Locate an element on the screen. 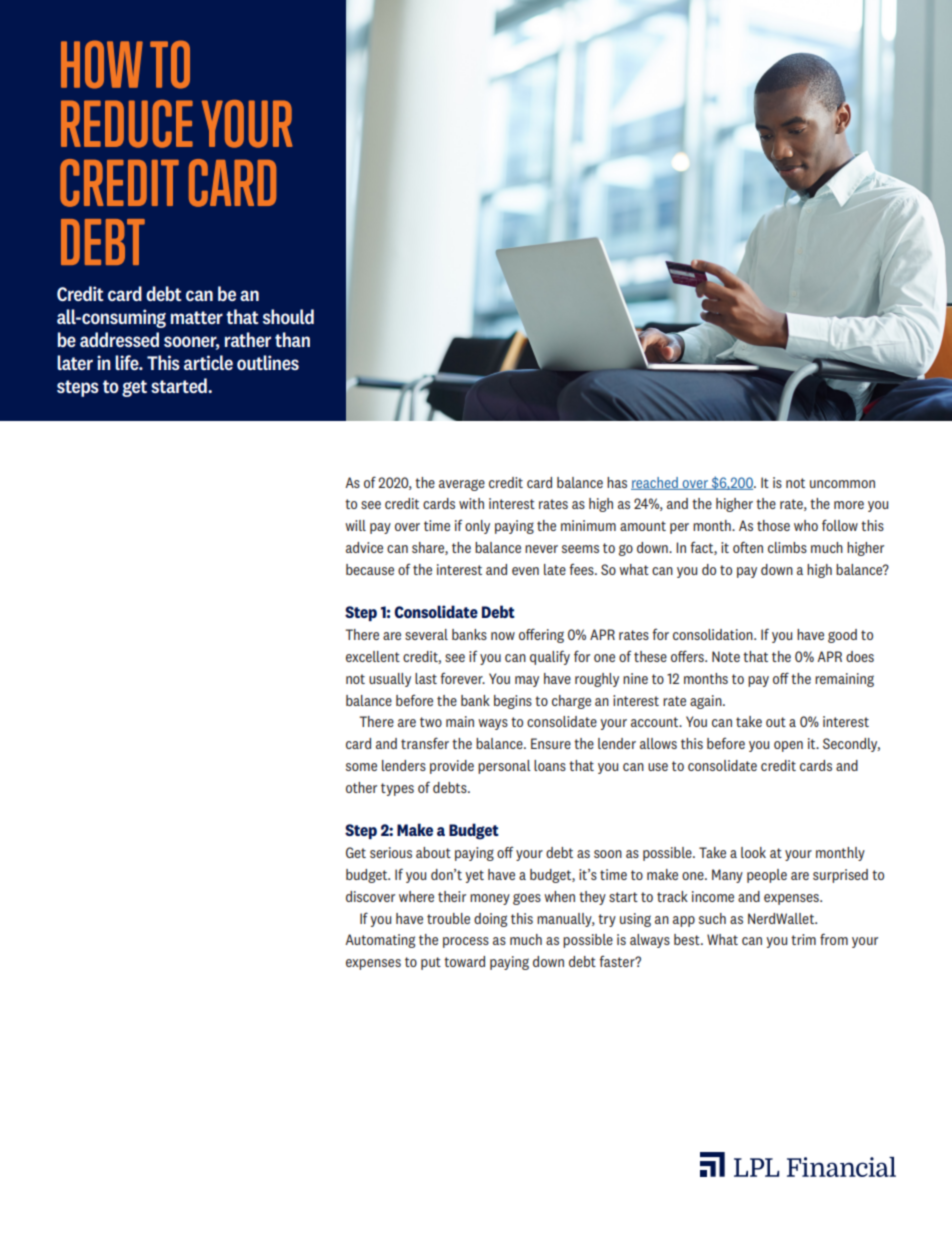 The height and width of the screenshot is (1233, 952). consolidation is located at coordinates (714, 634).
